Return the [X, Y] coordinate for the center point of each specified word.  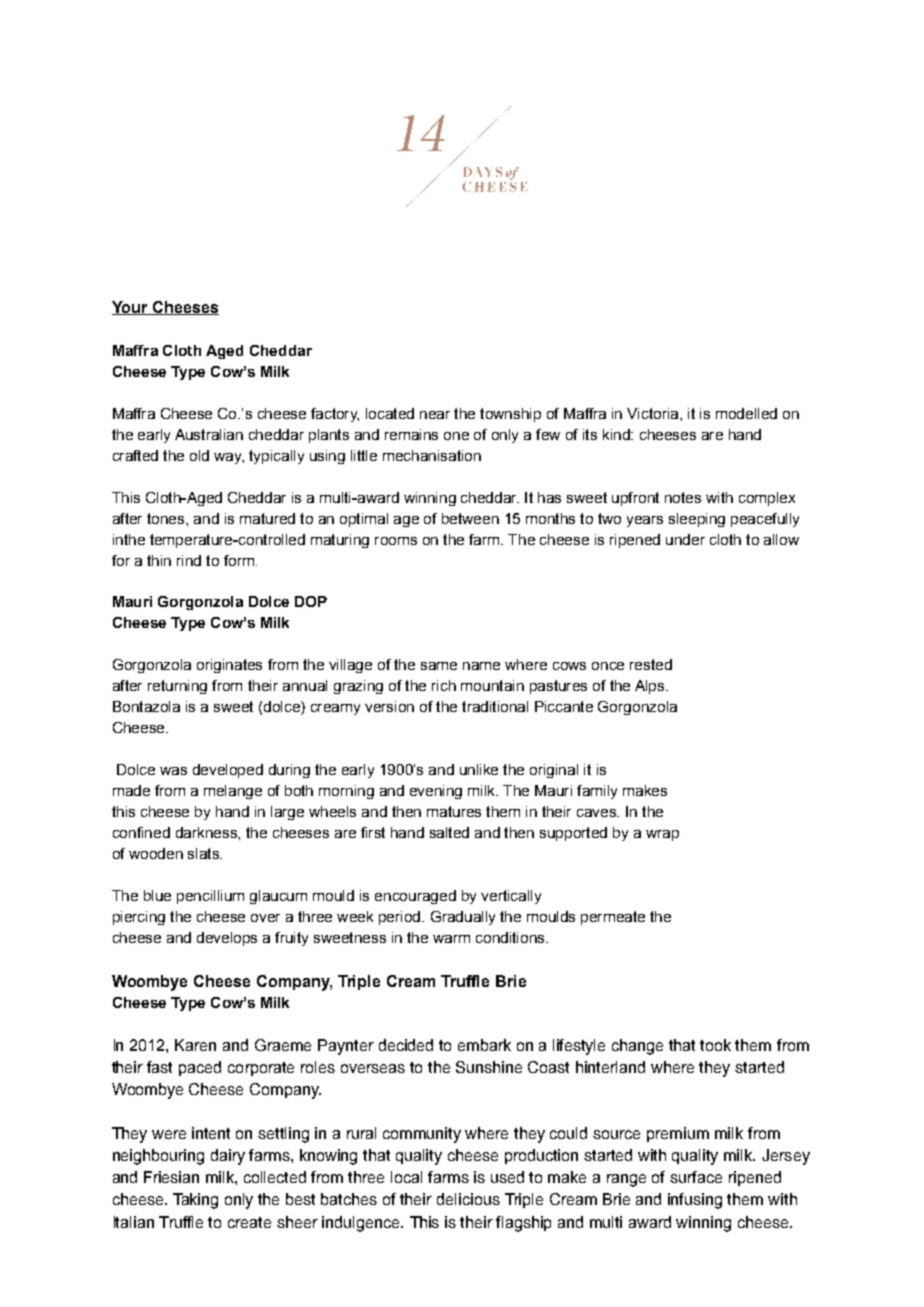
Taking [195, 1201]
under [685, 539]
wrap [662, 835]
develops [227, 939]
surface [696, 1177]
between [470, 518]
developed [228, 771]
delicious [468, 1199]
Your [131, 308]
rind [189, 560]
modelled [746, 413]
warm [451, 939]
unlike [479, 769]
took [715, 1045]
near [435, 415]
